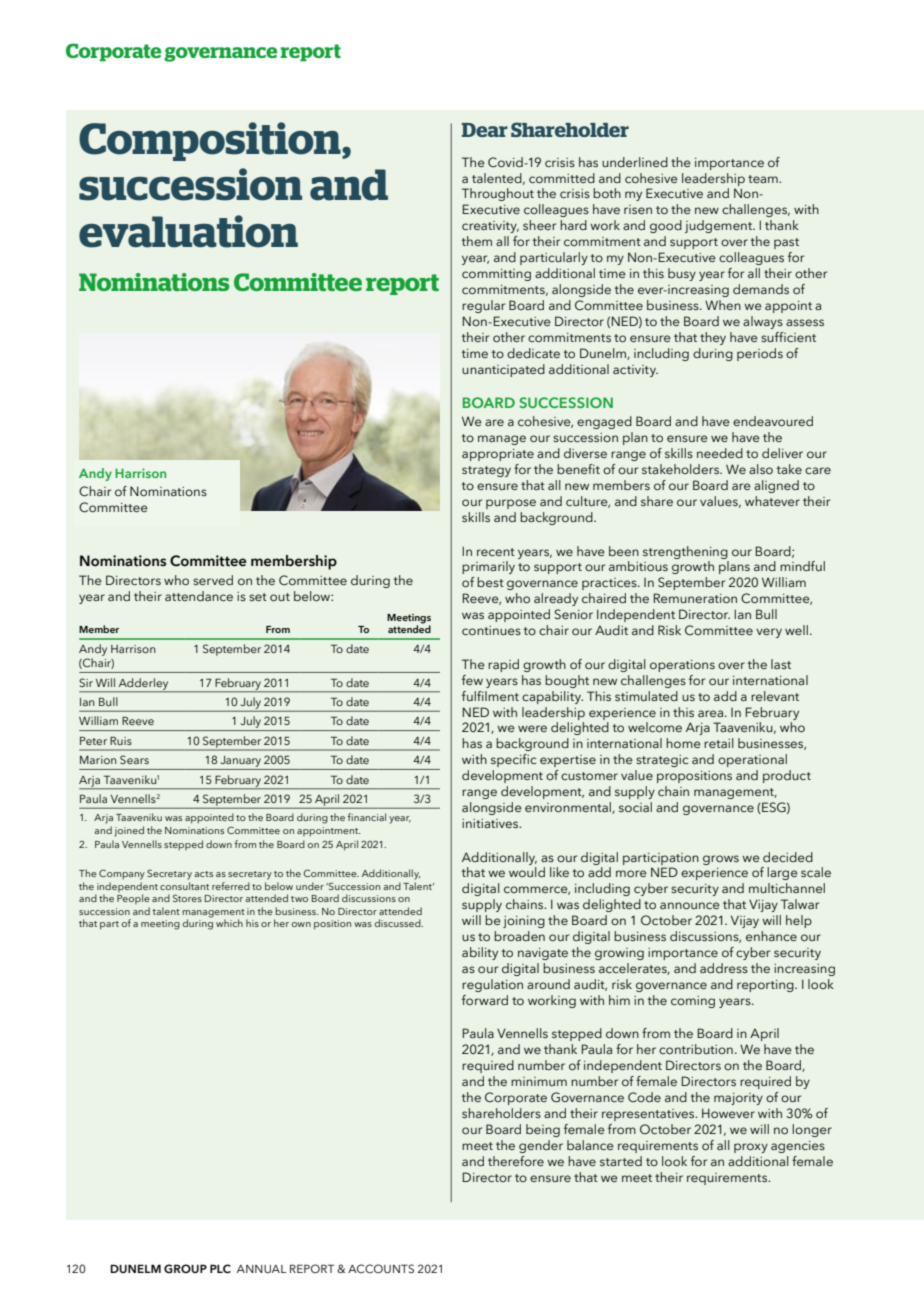 The image size is (924, 1308). Describe the element at coordinates (134, 759) in the screenshot. I see `Sears` at that location.
